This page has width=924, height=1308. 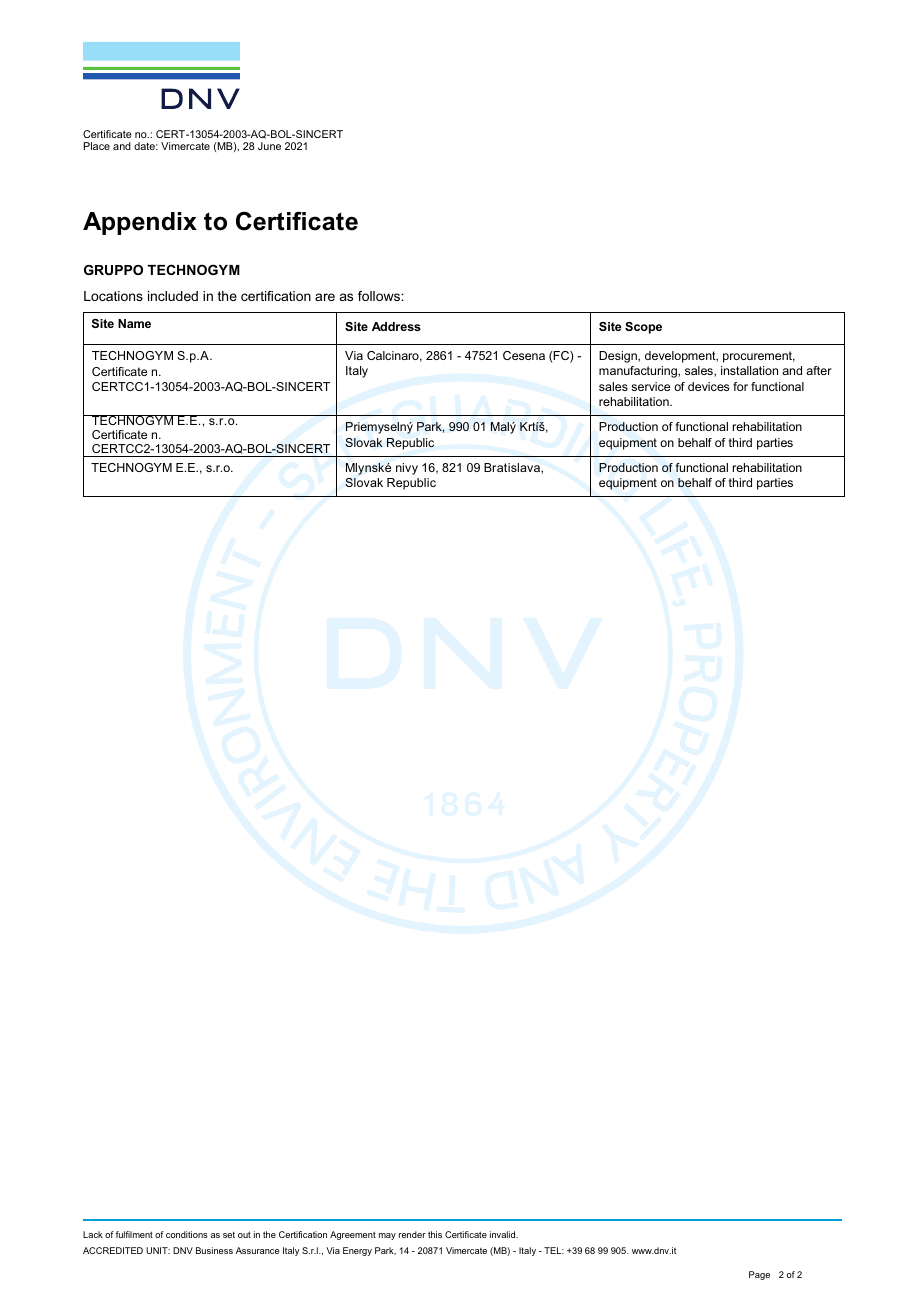 I want to click on Scope, so click(x=643, y=328).
